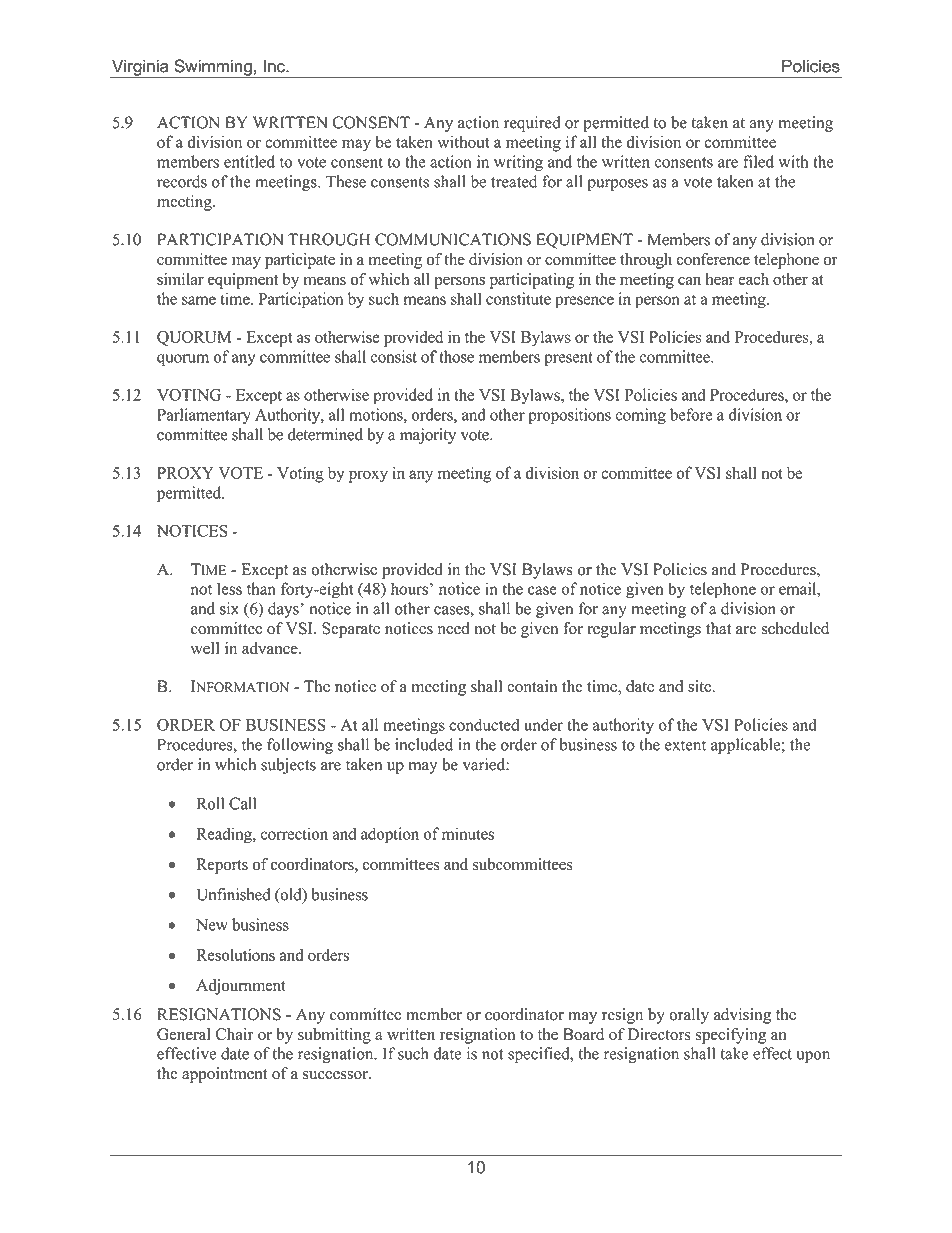  I want to click on following, so click(300, 746).
